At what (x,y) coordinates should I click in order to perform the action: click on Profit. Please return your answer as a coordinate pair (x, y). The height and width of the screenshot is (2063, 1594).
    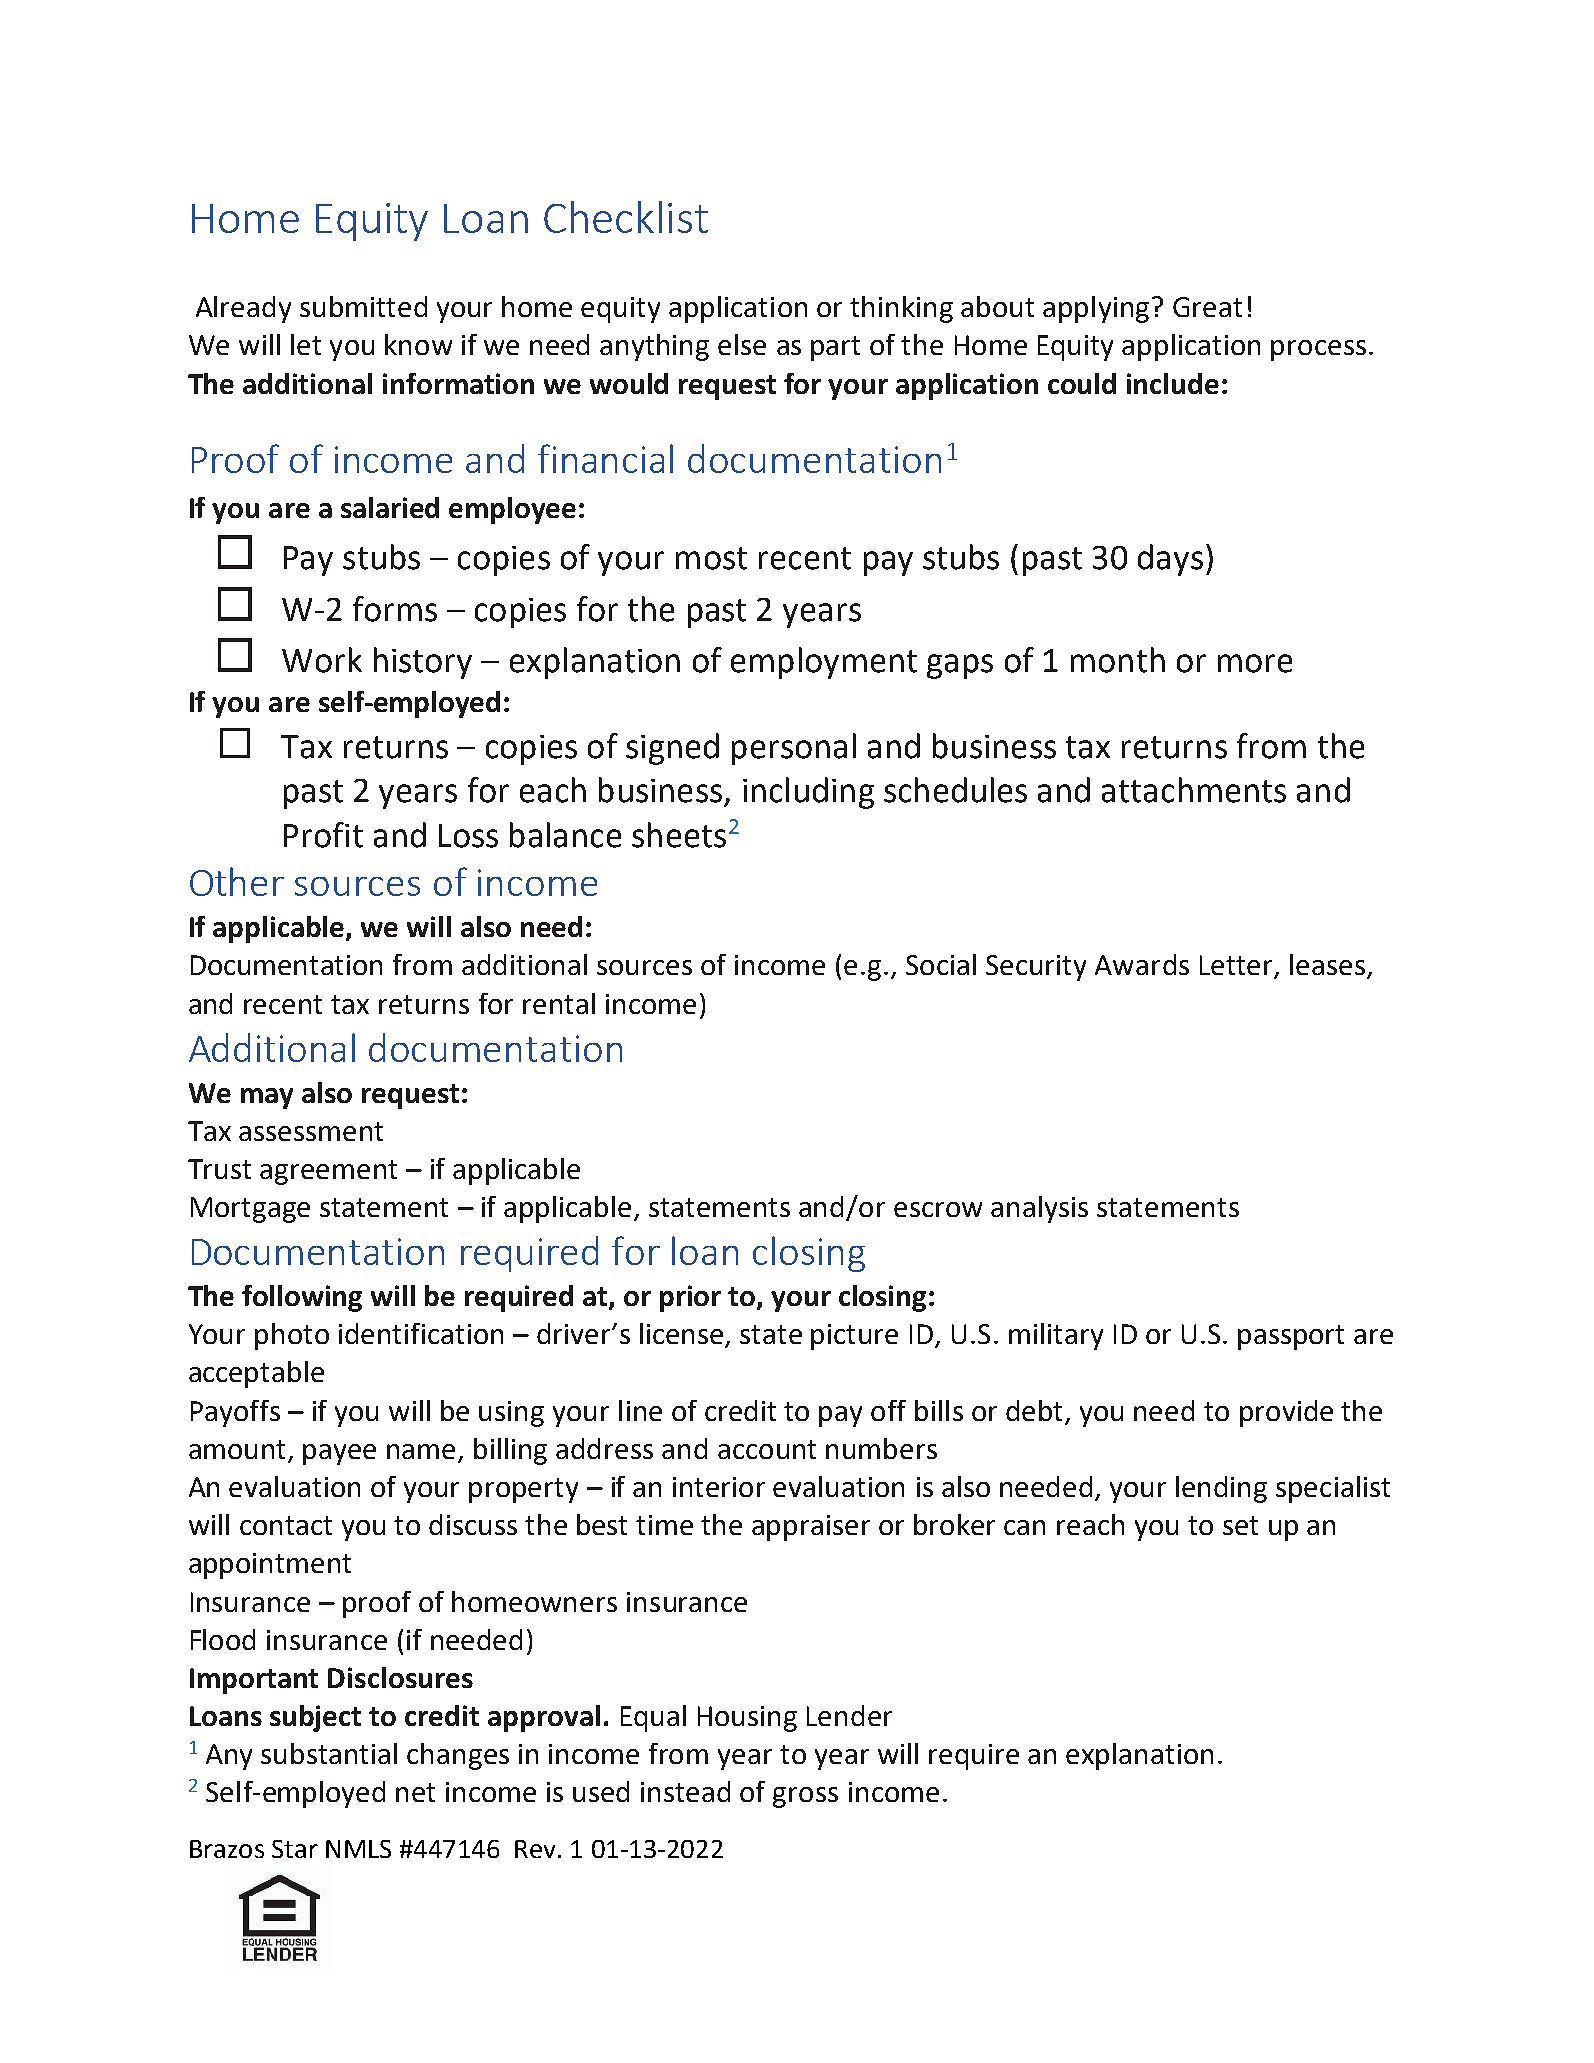
    Looking at the image, I should click on (323, 835).
